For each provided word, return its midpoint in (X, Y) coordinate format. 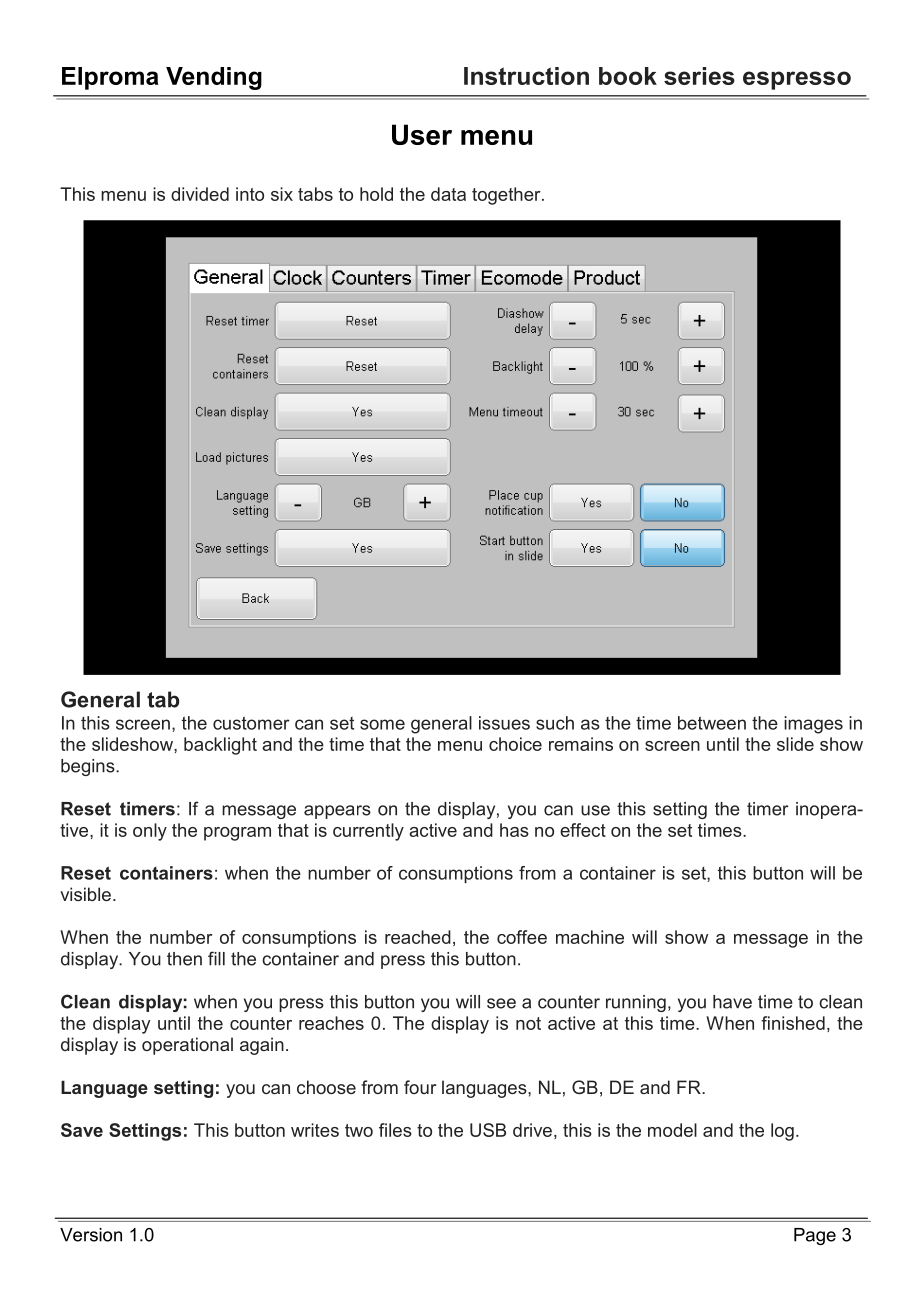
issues (504, 723)
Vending (214, 78)
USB (488, 1130)
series (699, 76)
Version (91, 1235)
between (712, 723)
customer (251, 723)
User (422, 134)
